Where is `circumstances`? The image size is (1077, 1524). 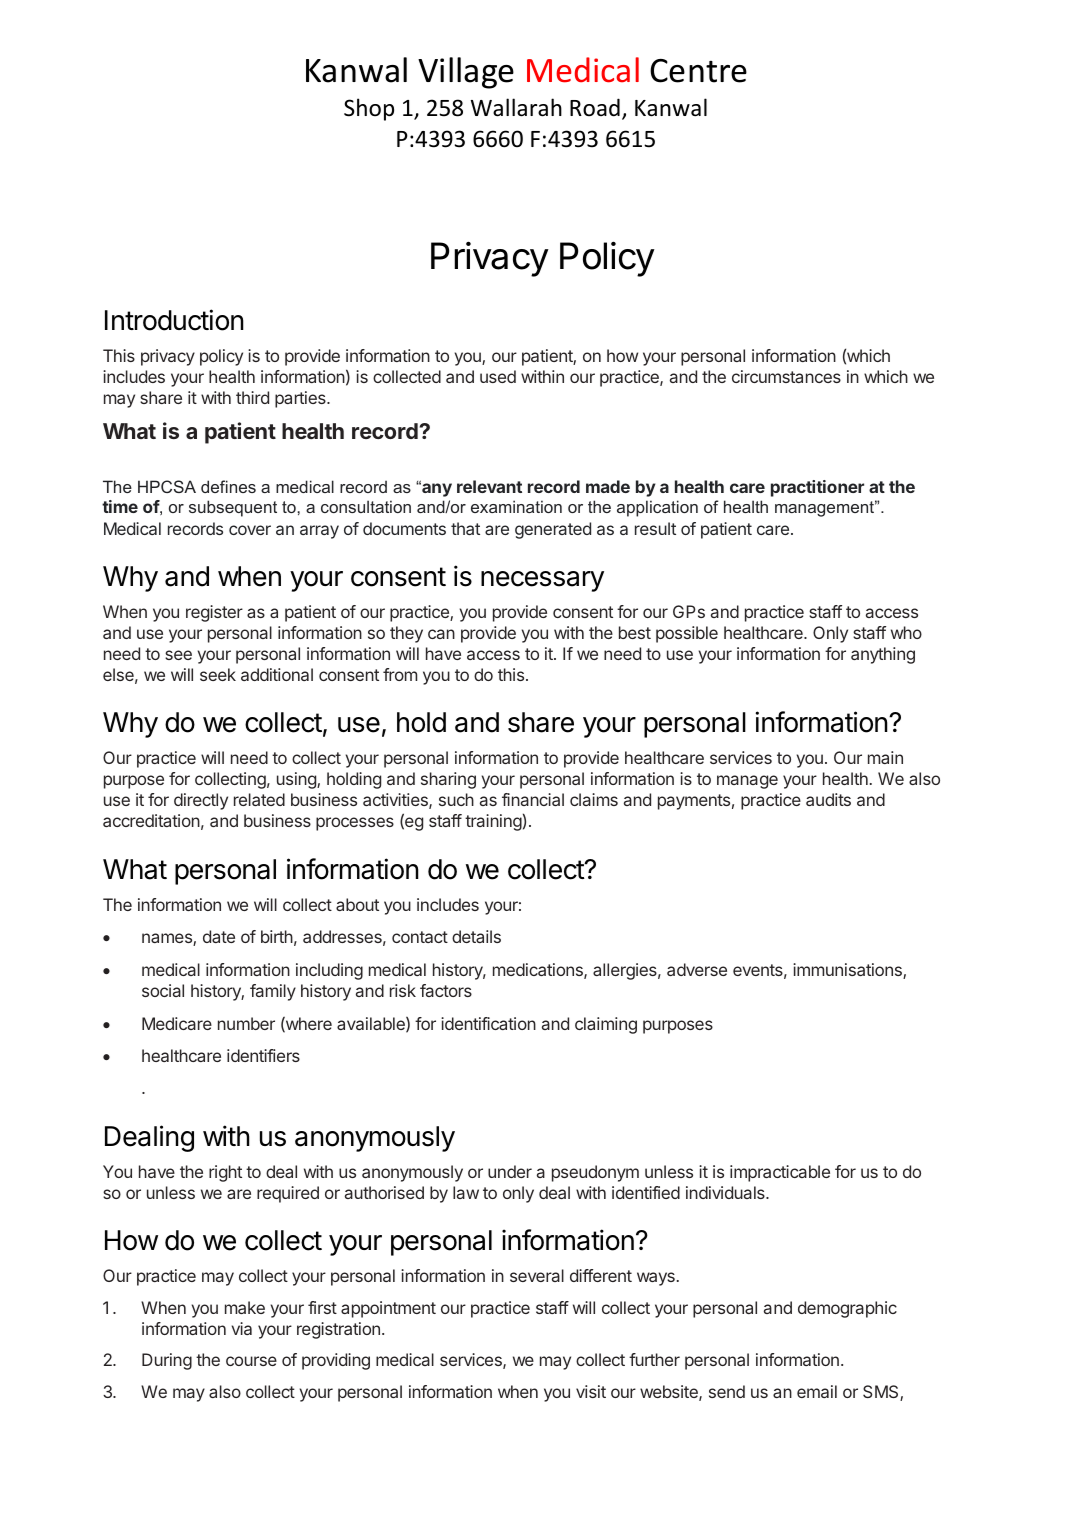
circumstances is located at coordinates (786, 376).
